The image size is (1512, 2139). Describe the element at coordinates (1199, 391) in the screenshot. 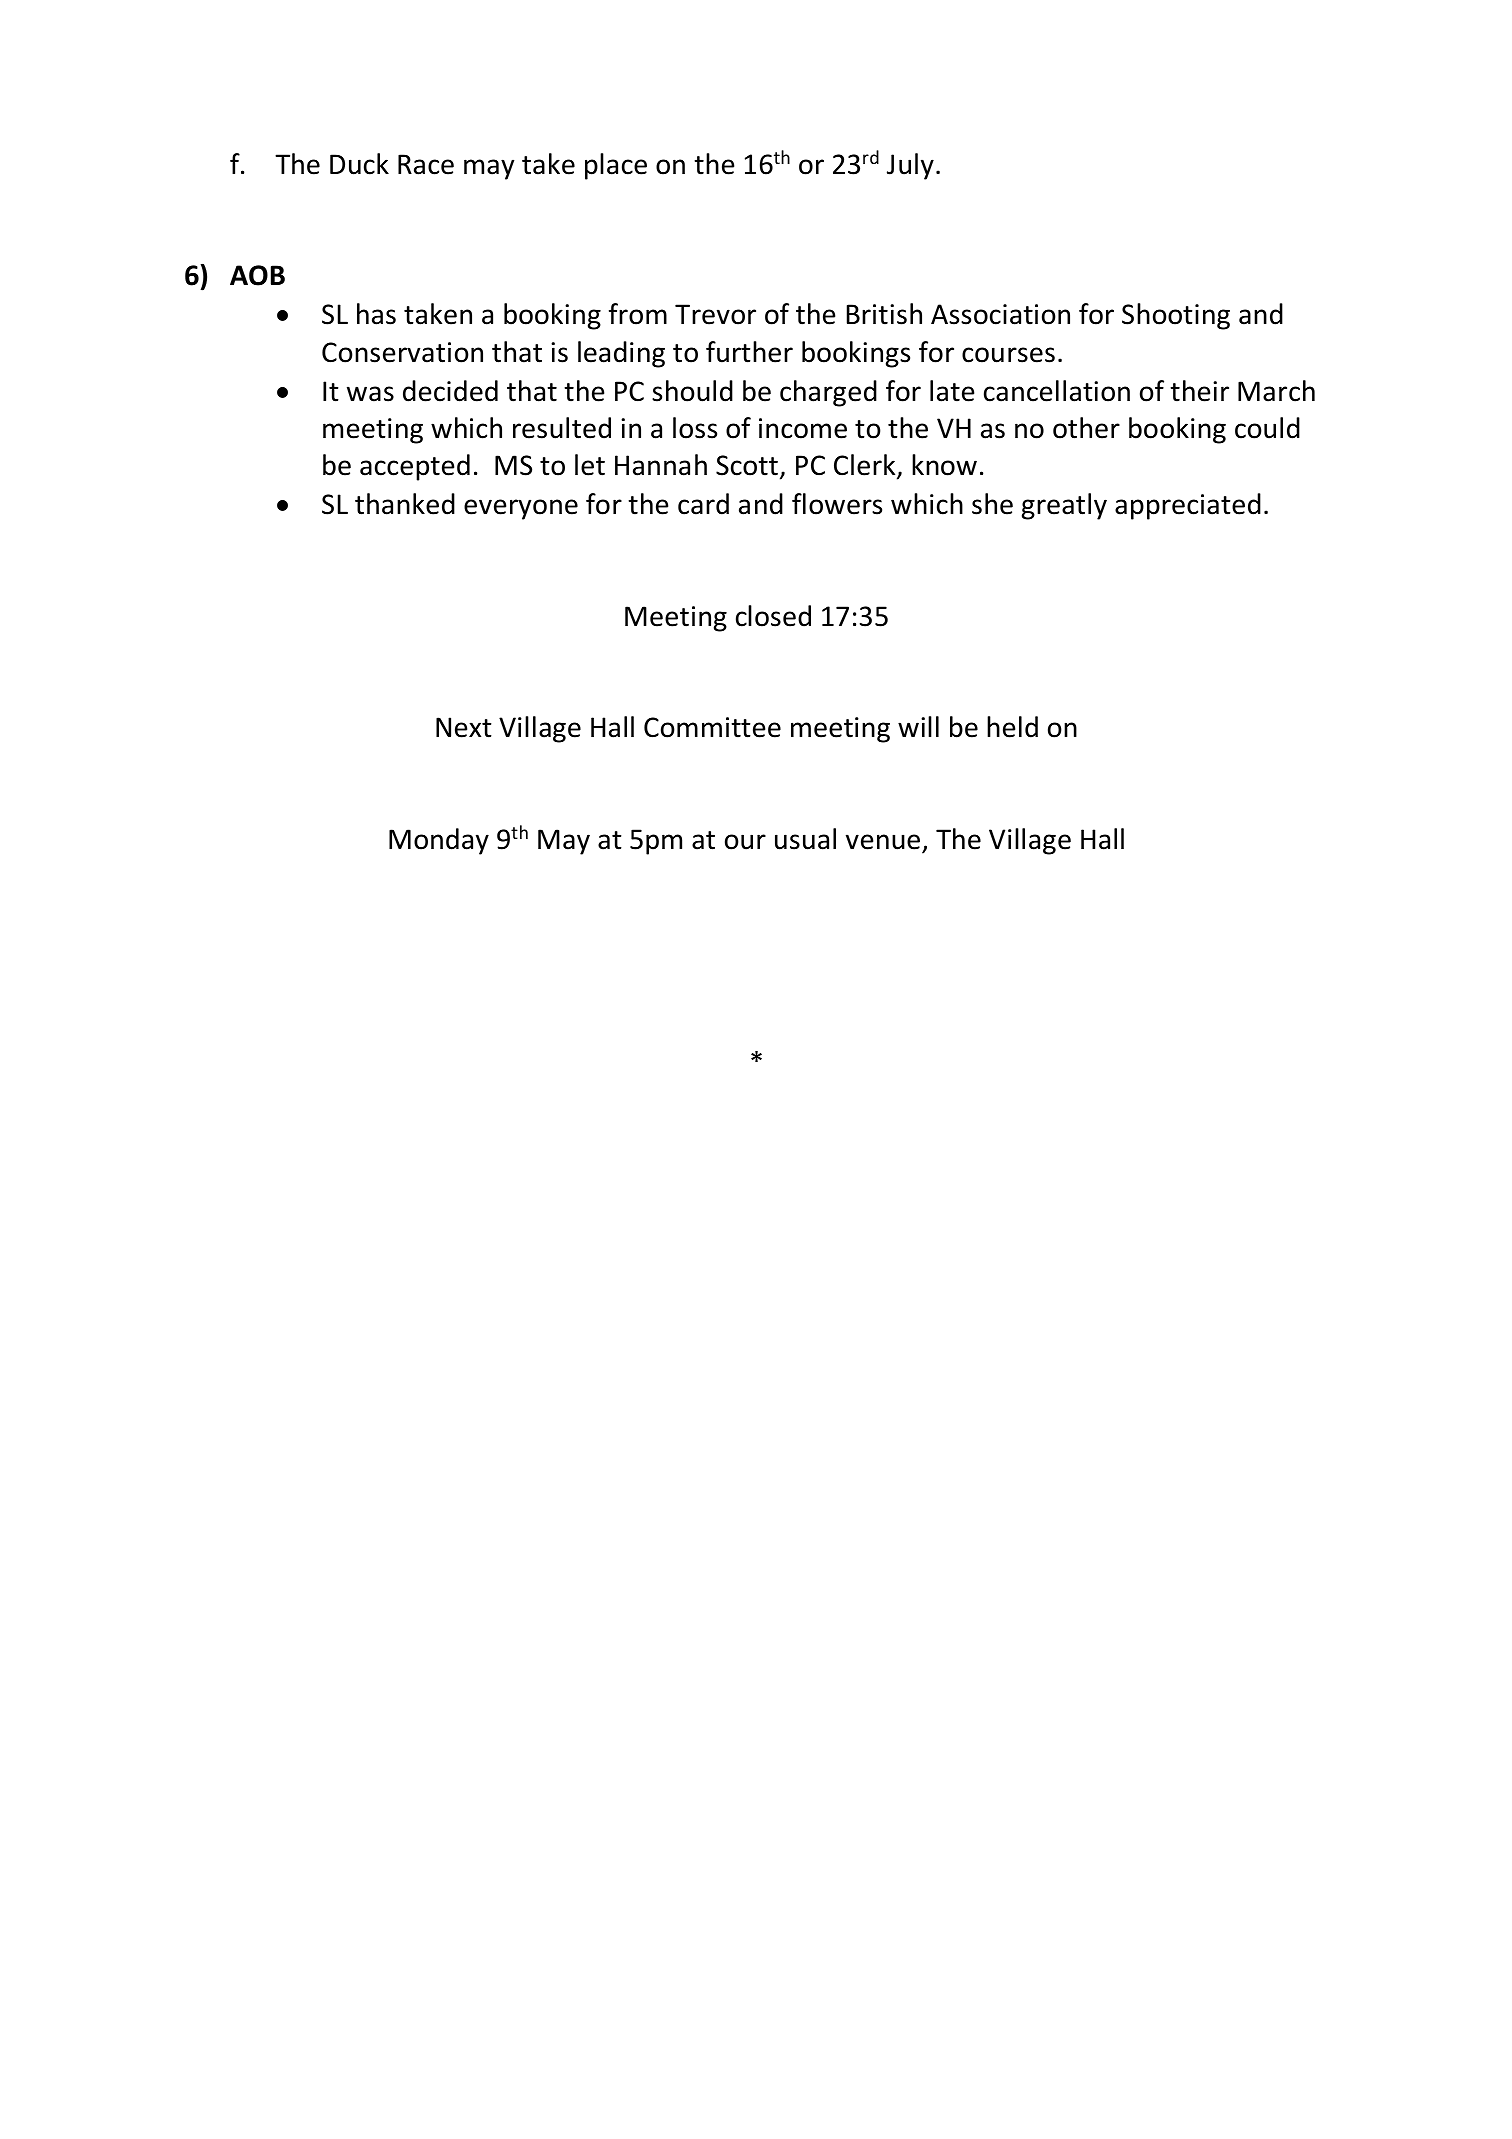

I see `their` at that location.
